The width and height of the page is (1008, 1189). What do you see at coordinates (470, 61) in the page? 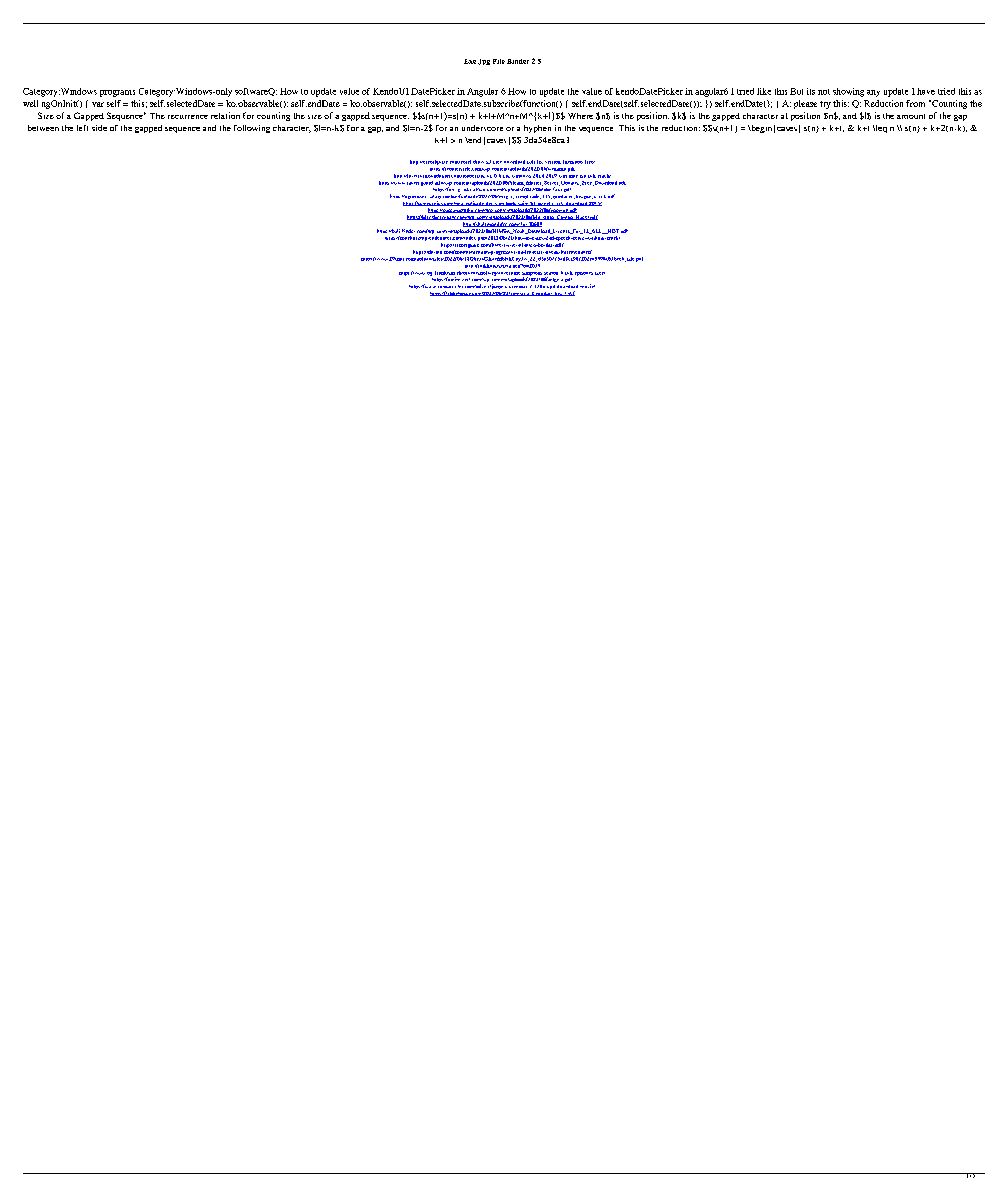
I see `Exe` at bounding box center [470, 61].
